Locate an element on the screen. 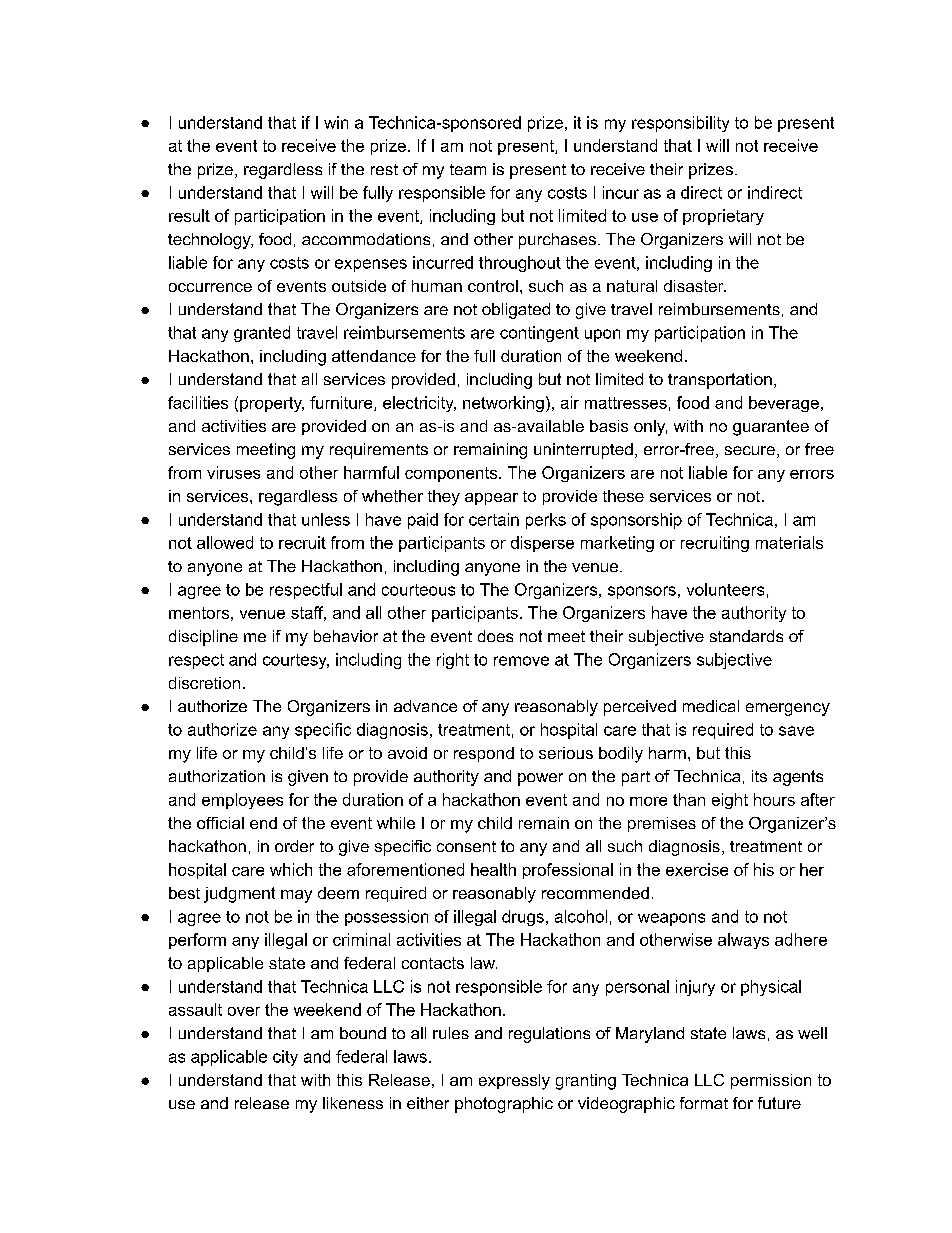 Image resolution: width=952 pixels, height=1233 pixels. win is located at coordinates (336, 122).
